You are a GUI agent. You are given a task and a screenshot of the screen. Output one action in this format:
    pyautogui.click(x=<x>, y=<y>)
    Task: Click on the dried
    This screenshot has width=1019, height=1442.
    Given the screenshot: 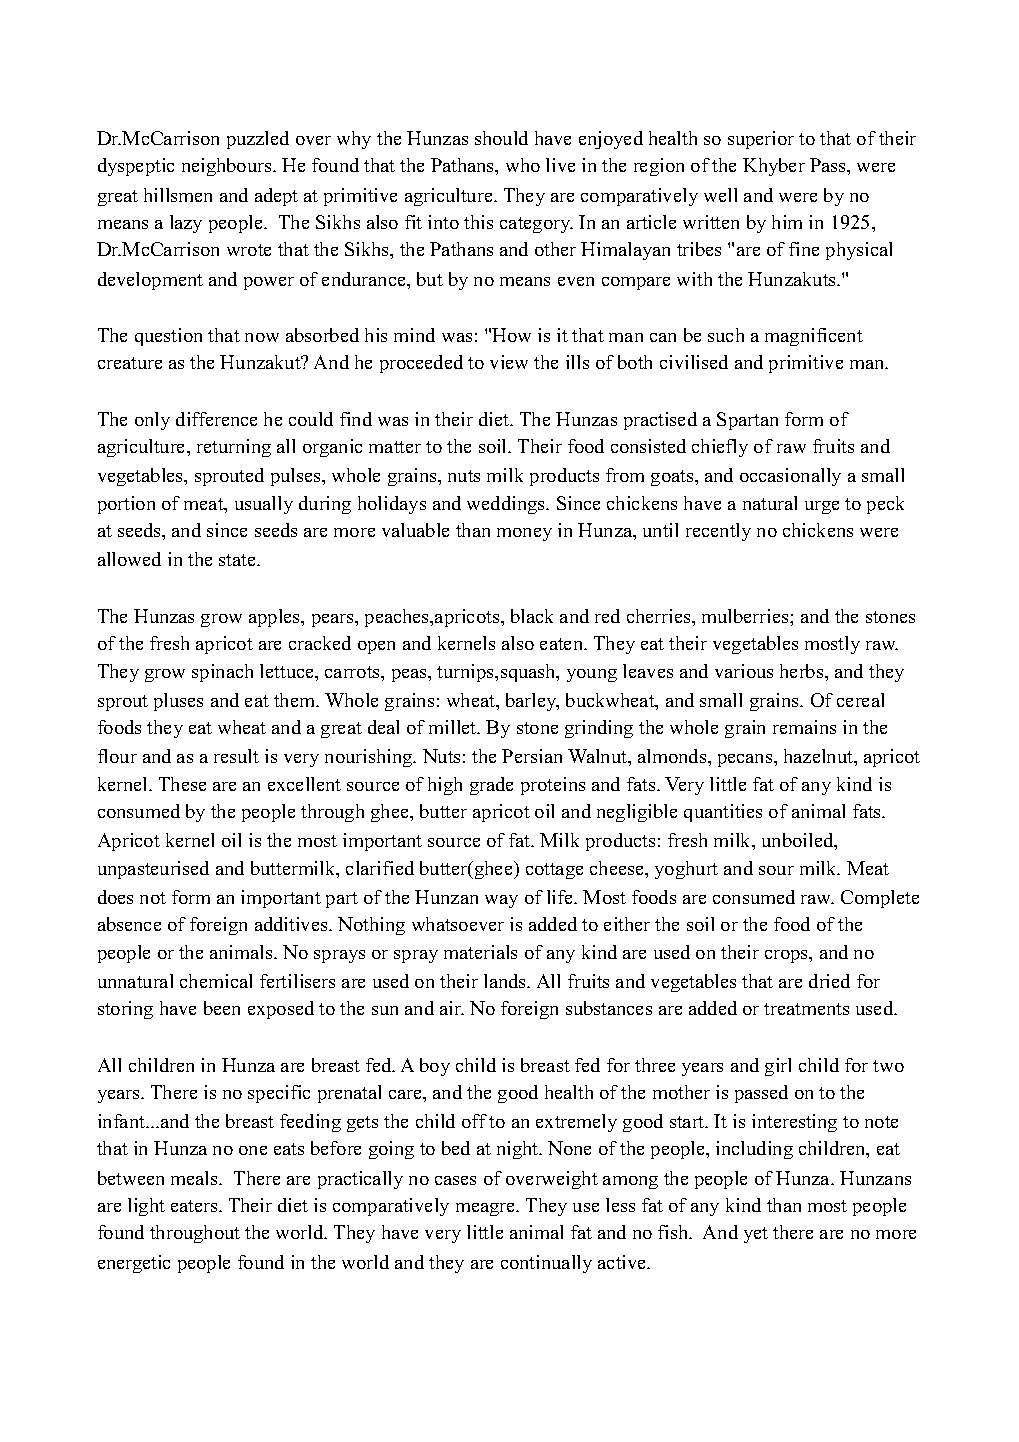 What is the action you would take?
    pyautogui.click(x=829, y=981)
